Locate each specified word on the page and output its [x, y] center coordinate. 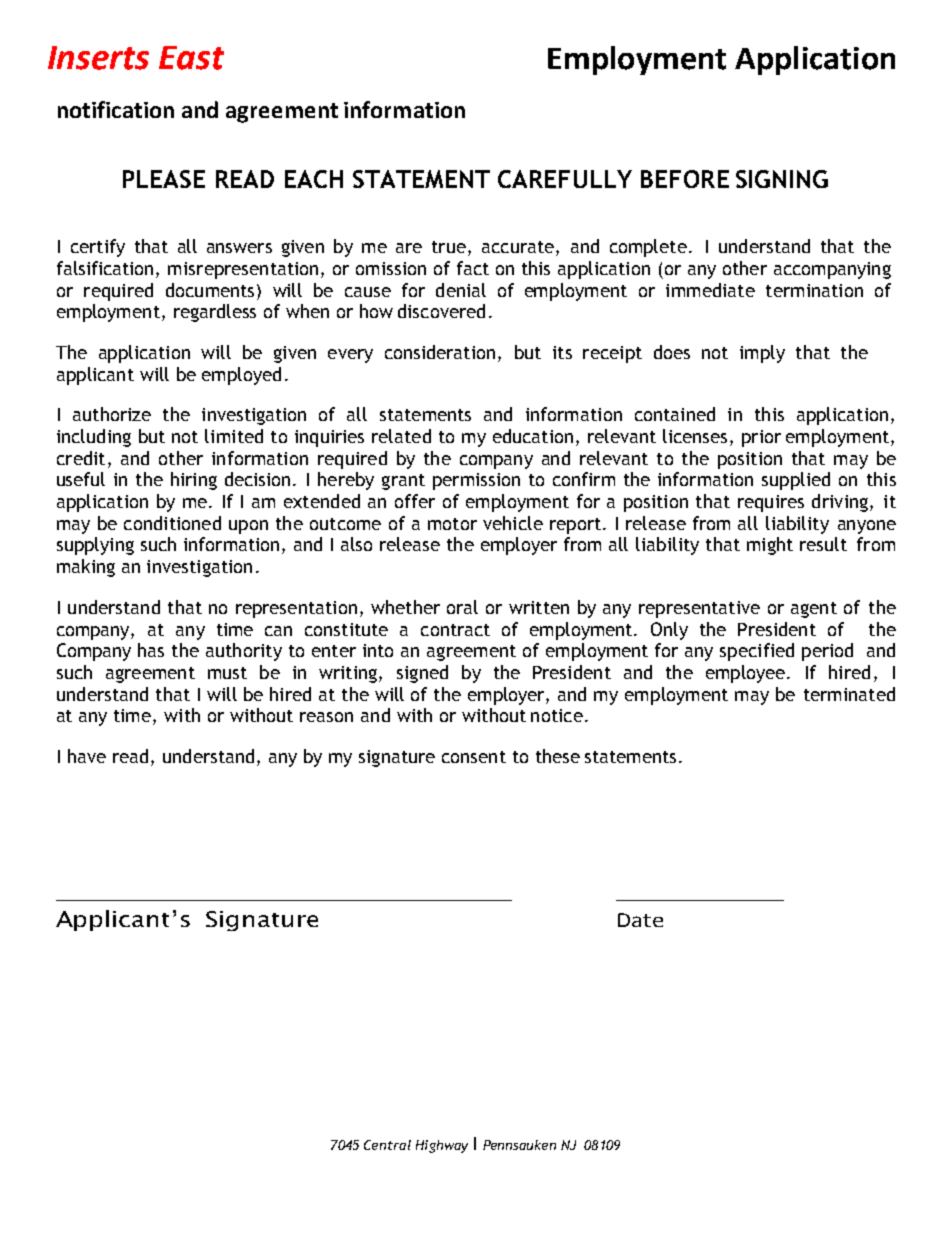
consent [474, 757]
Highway [442, 1146]
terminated [849, 694]
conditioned [172, 523]
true [449, 247]
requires [771, 503]
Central [387, 1145]
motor [452, 524]
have [87, 756]
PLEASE [164, 179]
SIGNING [782, 179]
